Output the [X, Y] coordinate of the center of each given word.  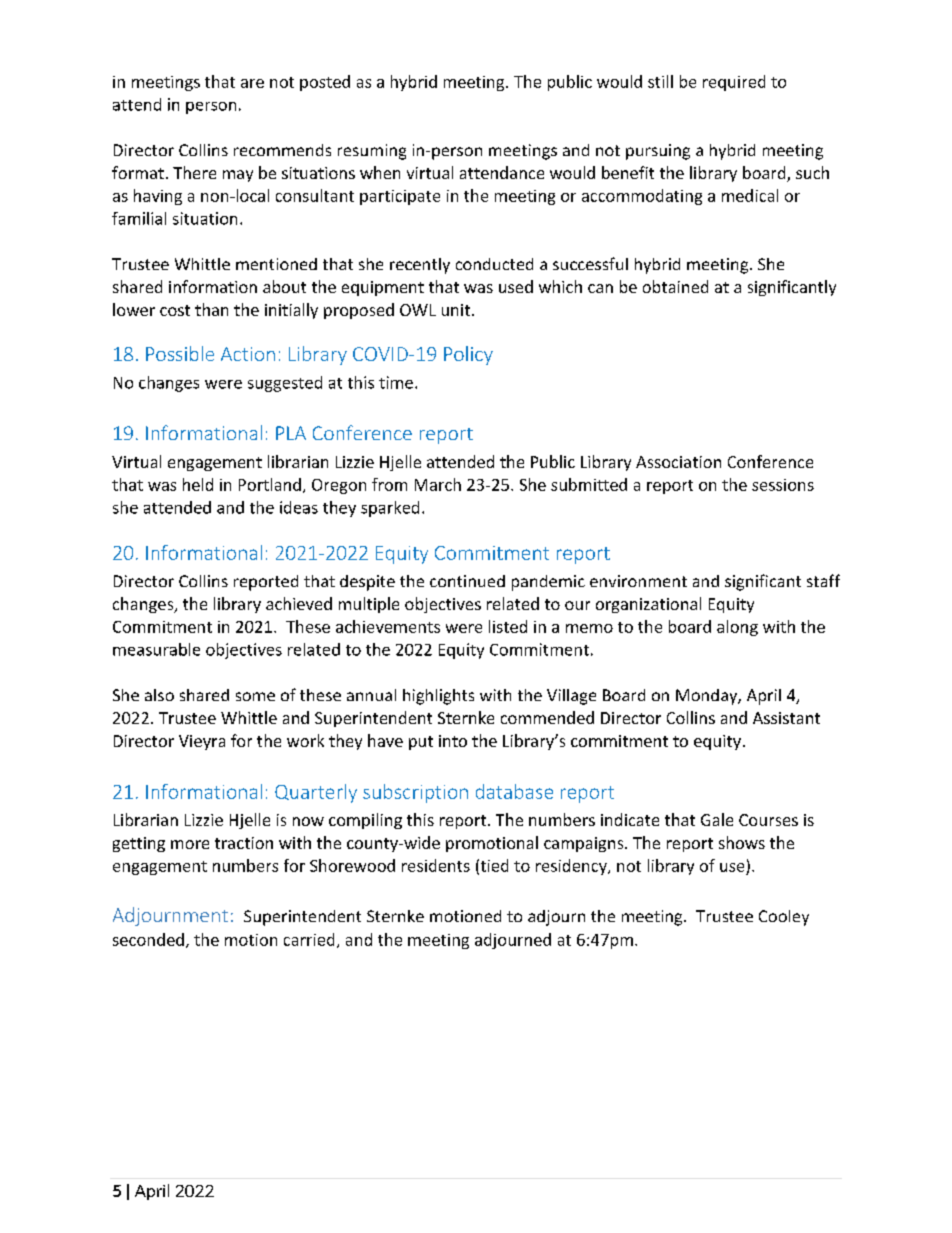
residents [436, 865]
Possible [180, 353]
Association [678, 462]
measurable [156, 649]
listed [508, 626]
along [737, 628]
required [734, 83]
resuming [372, 152]
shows [742, 842]
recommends [282, 150]
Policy [468, 355]
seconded [148, 939]
